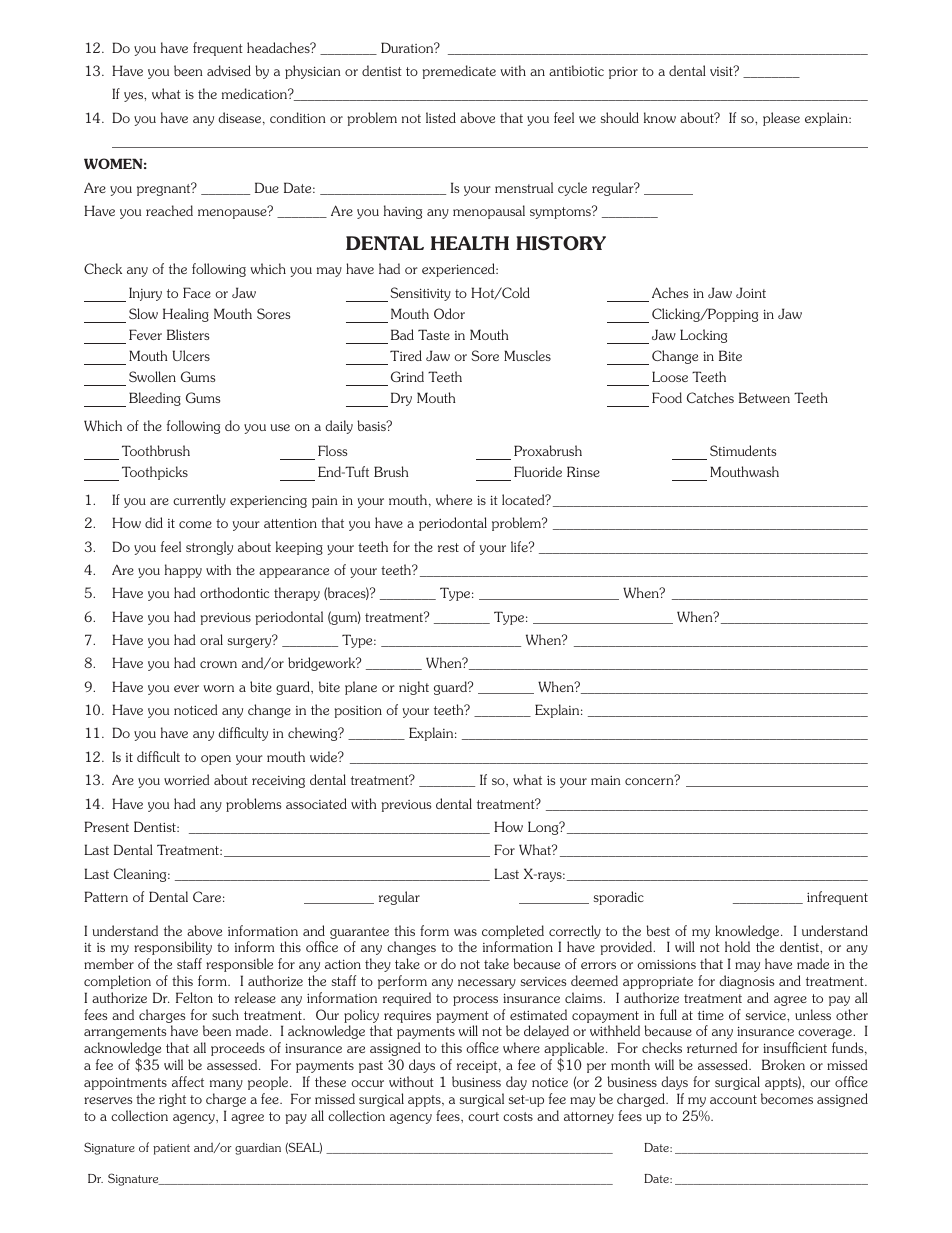 This document has width=952, height=1233. What do you see at coordinates (441, 117) in the document?
I see `listed` at bounding box center [441, 117].
